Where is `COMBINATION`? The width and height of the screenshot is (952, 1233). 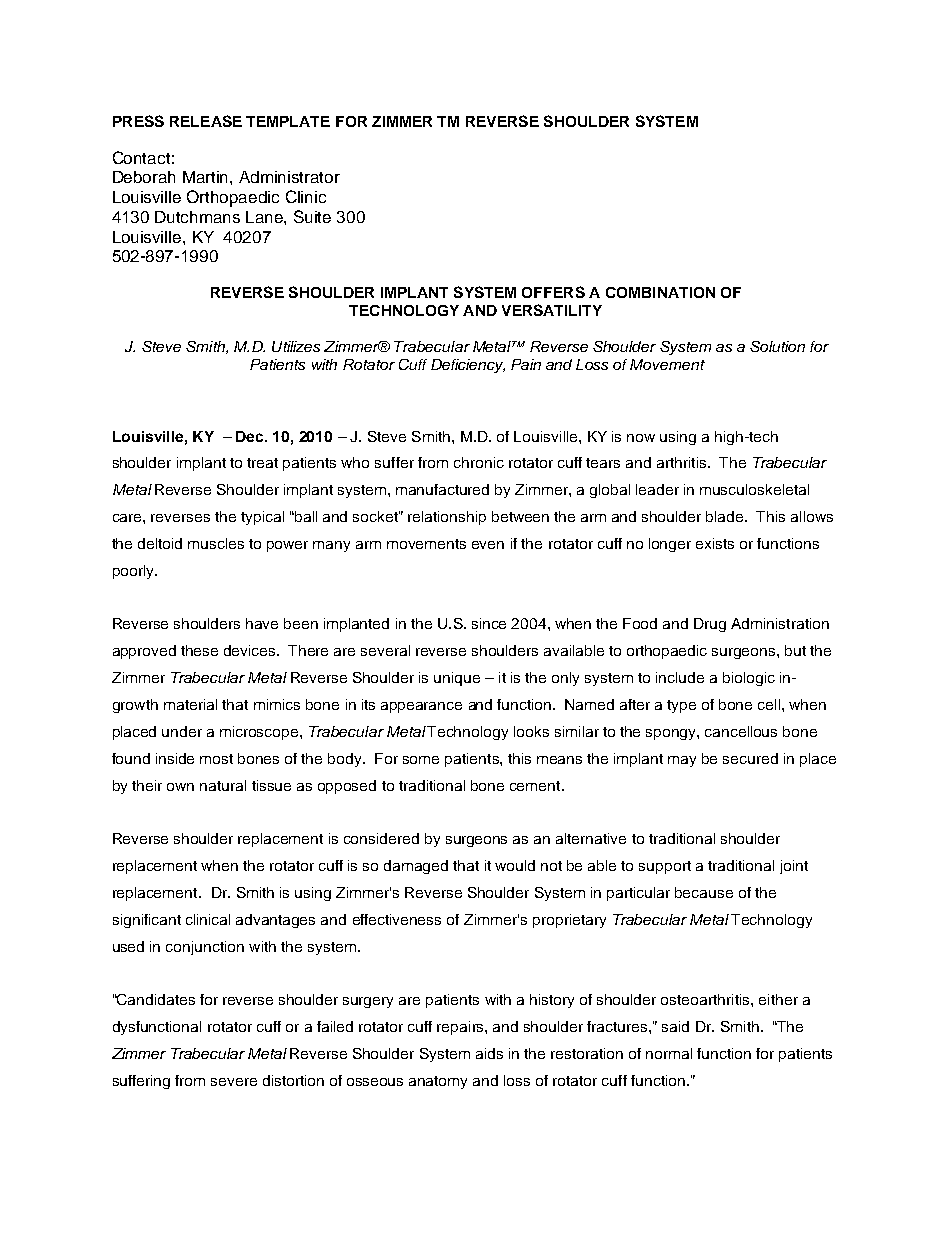 COMBINATION is located at coordinates (660, 292).
